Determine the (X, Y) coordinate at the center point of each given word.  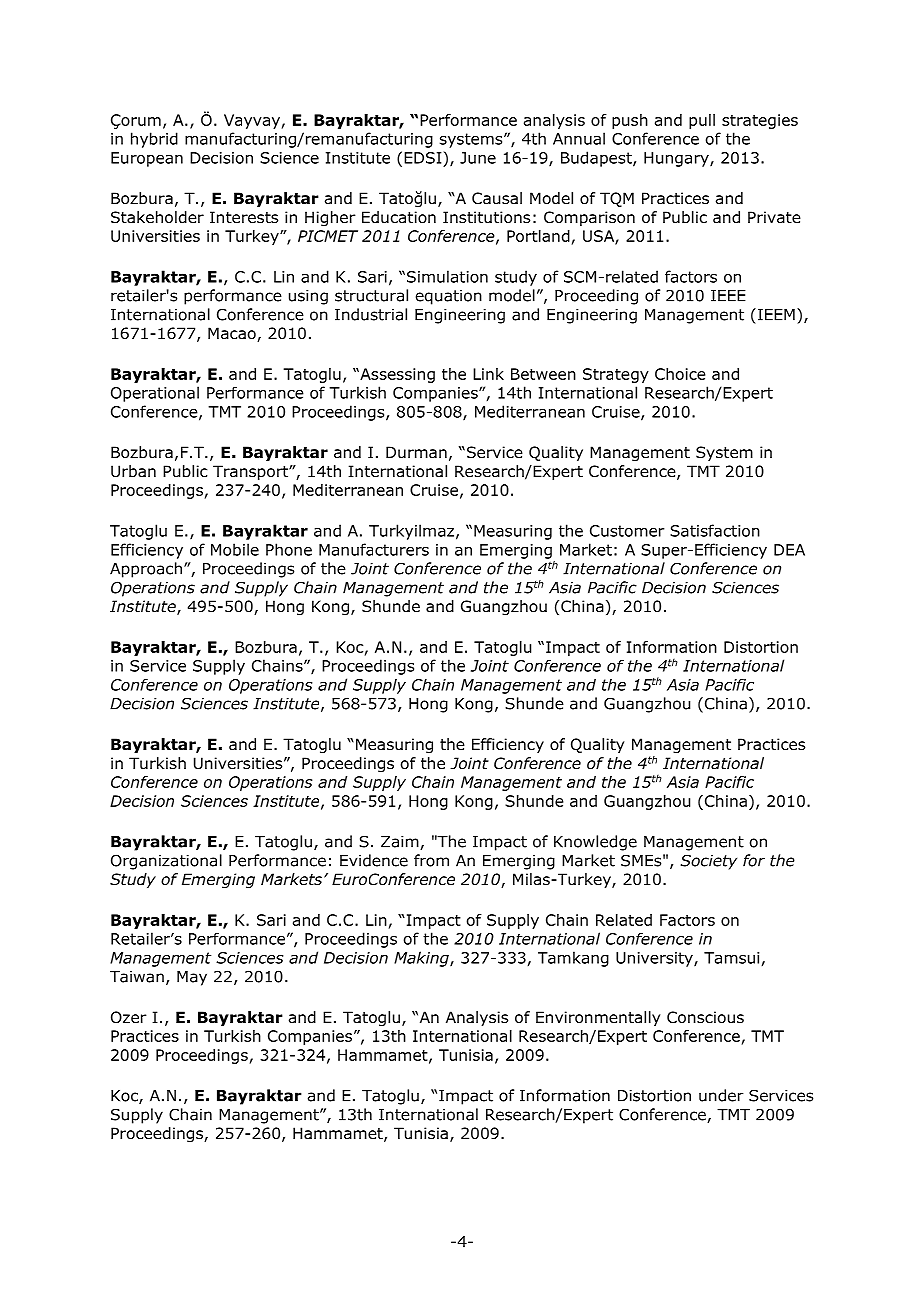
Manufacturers (374, 549)
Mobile (235, 549)
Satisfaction (715, 530)
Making (422, 959)
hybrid (154, 140)
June (478, 158)
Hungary (677, 159)
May (192, 978)
